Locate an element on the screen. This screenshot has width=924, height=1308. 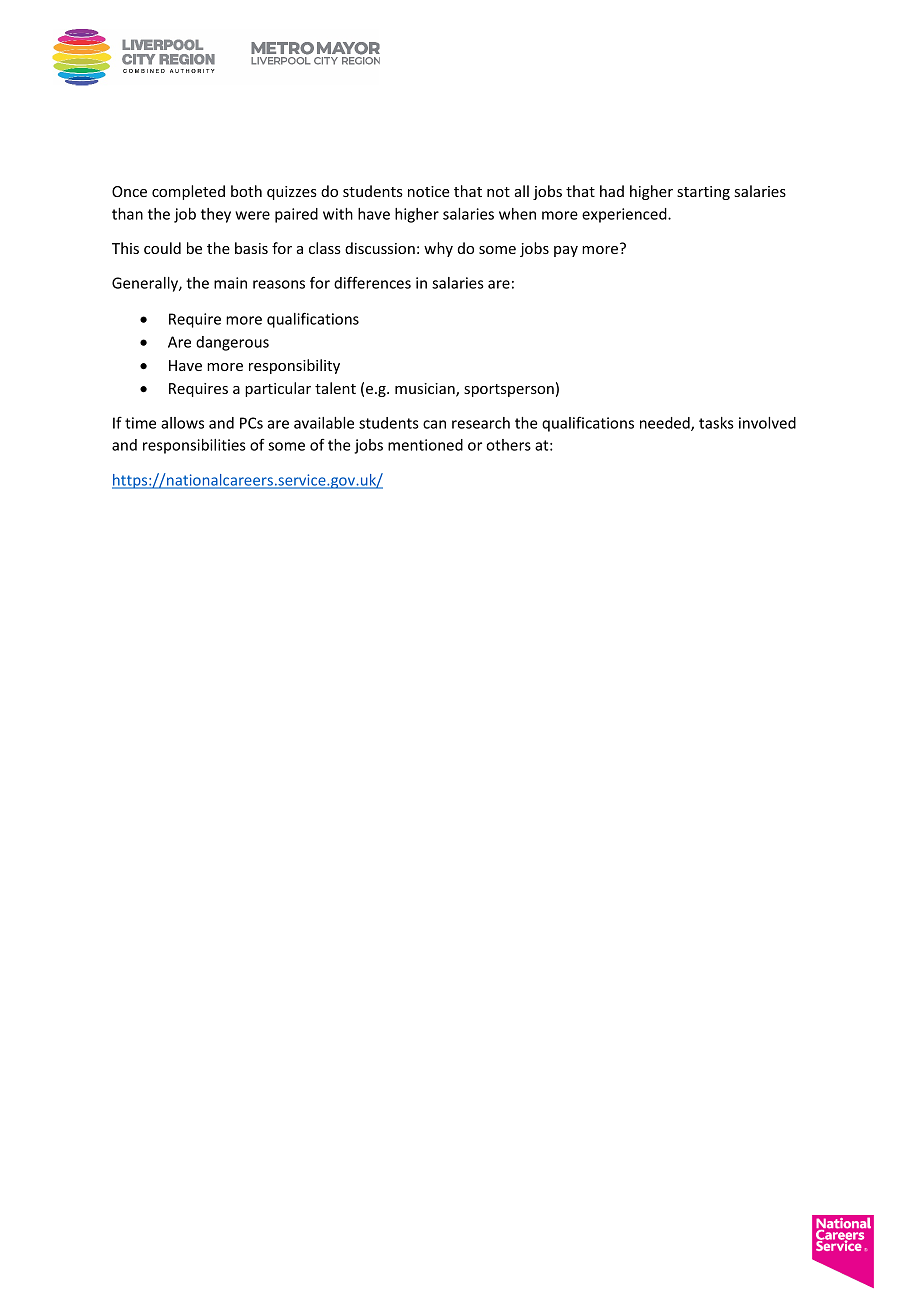
starting is located at coordinates (703, 193).
